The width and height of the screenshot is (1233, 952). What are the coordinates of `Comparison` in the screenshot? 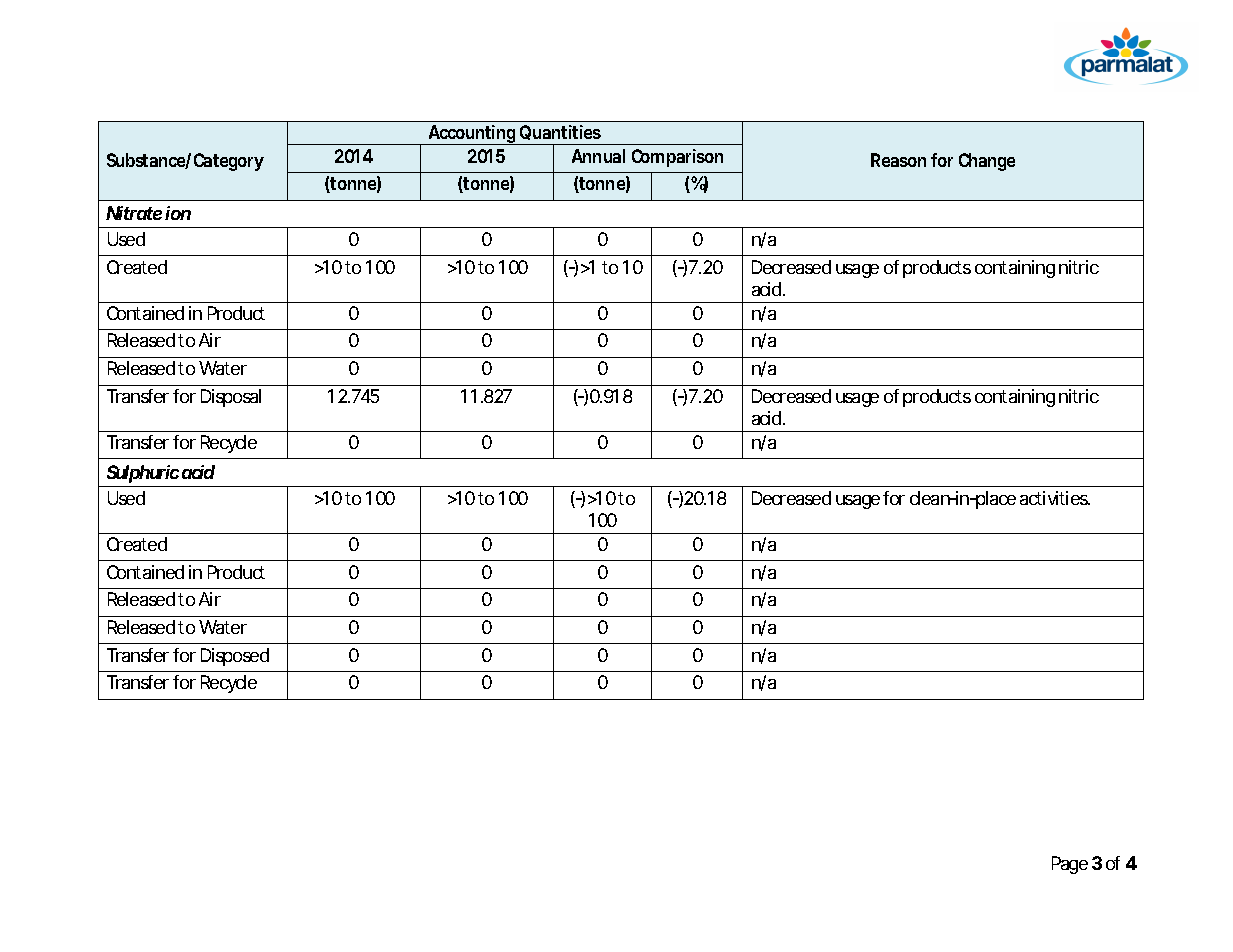 It's located at (677, 158).
